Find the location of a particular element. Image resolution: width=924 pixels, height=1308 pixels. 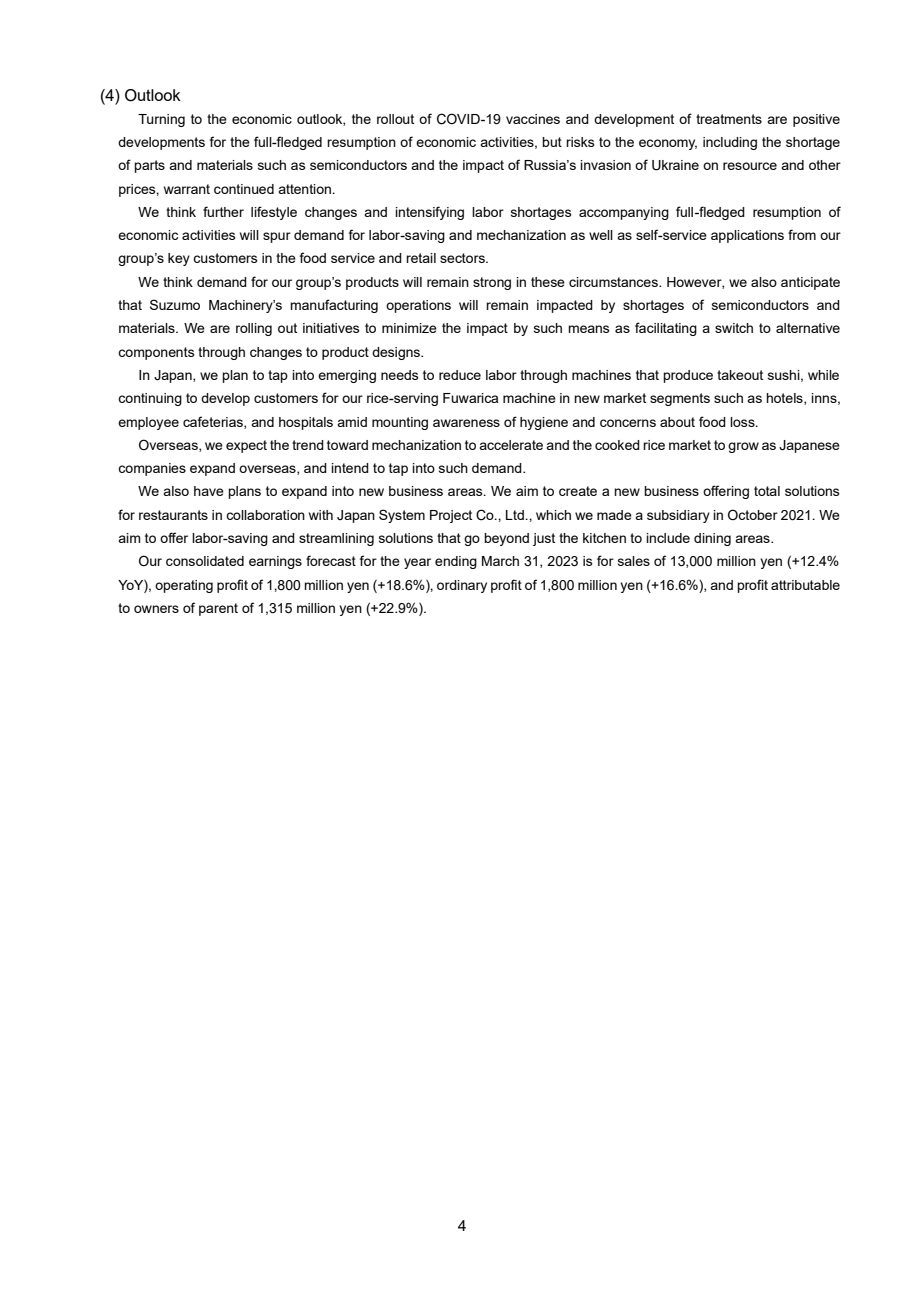

vaccines is located at coordinates (533, 119).
